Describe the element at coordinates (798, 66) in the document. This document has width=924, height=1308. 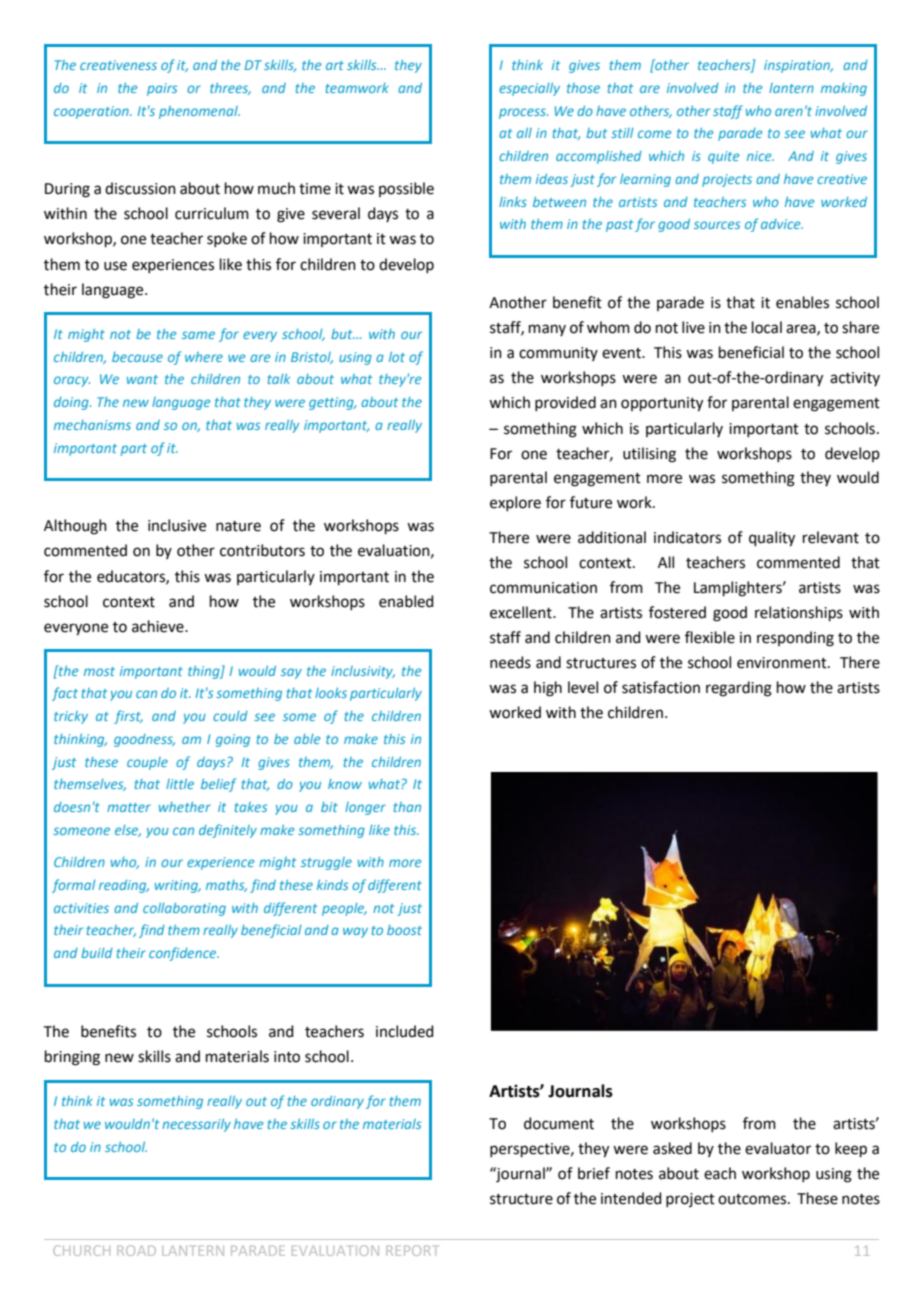
I see `inspiration` at that location.
